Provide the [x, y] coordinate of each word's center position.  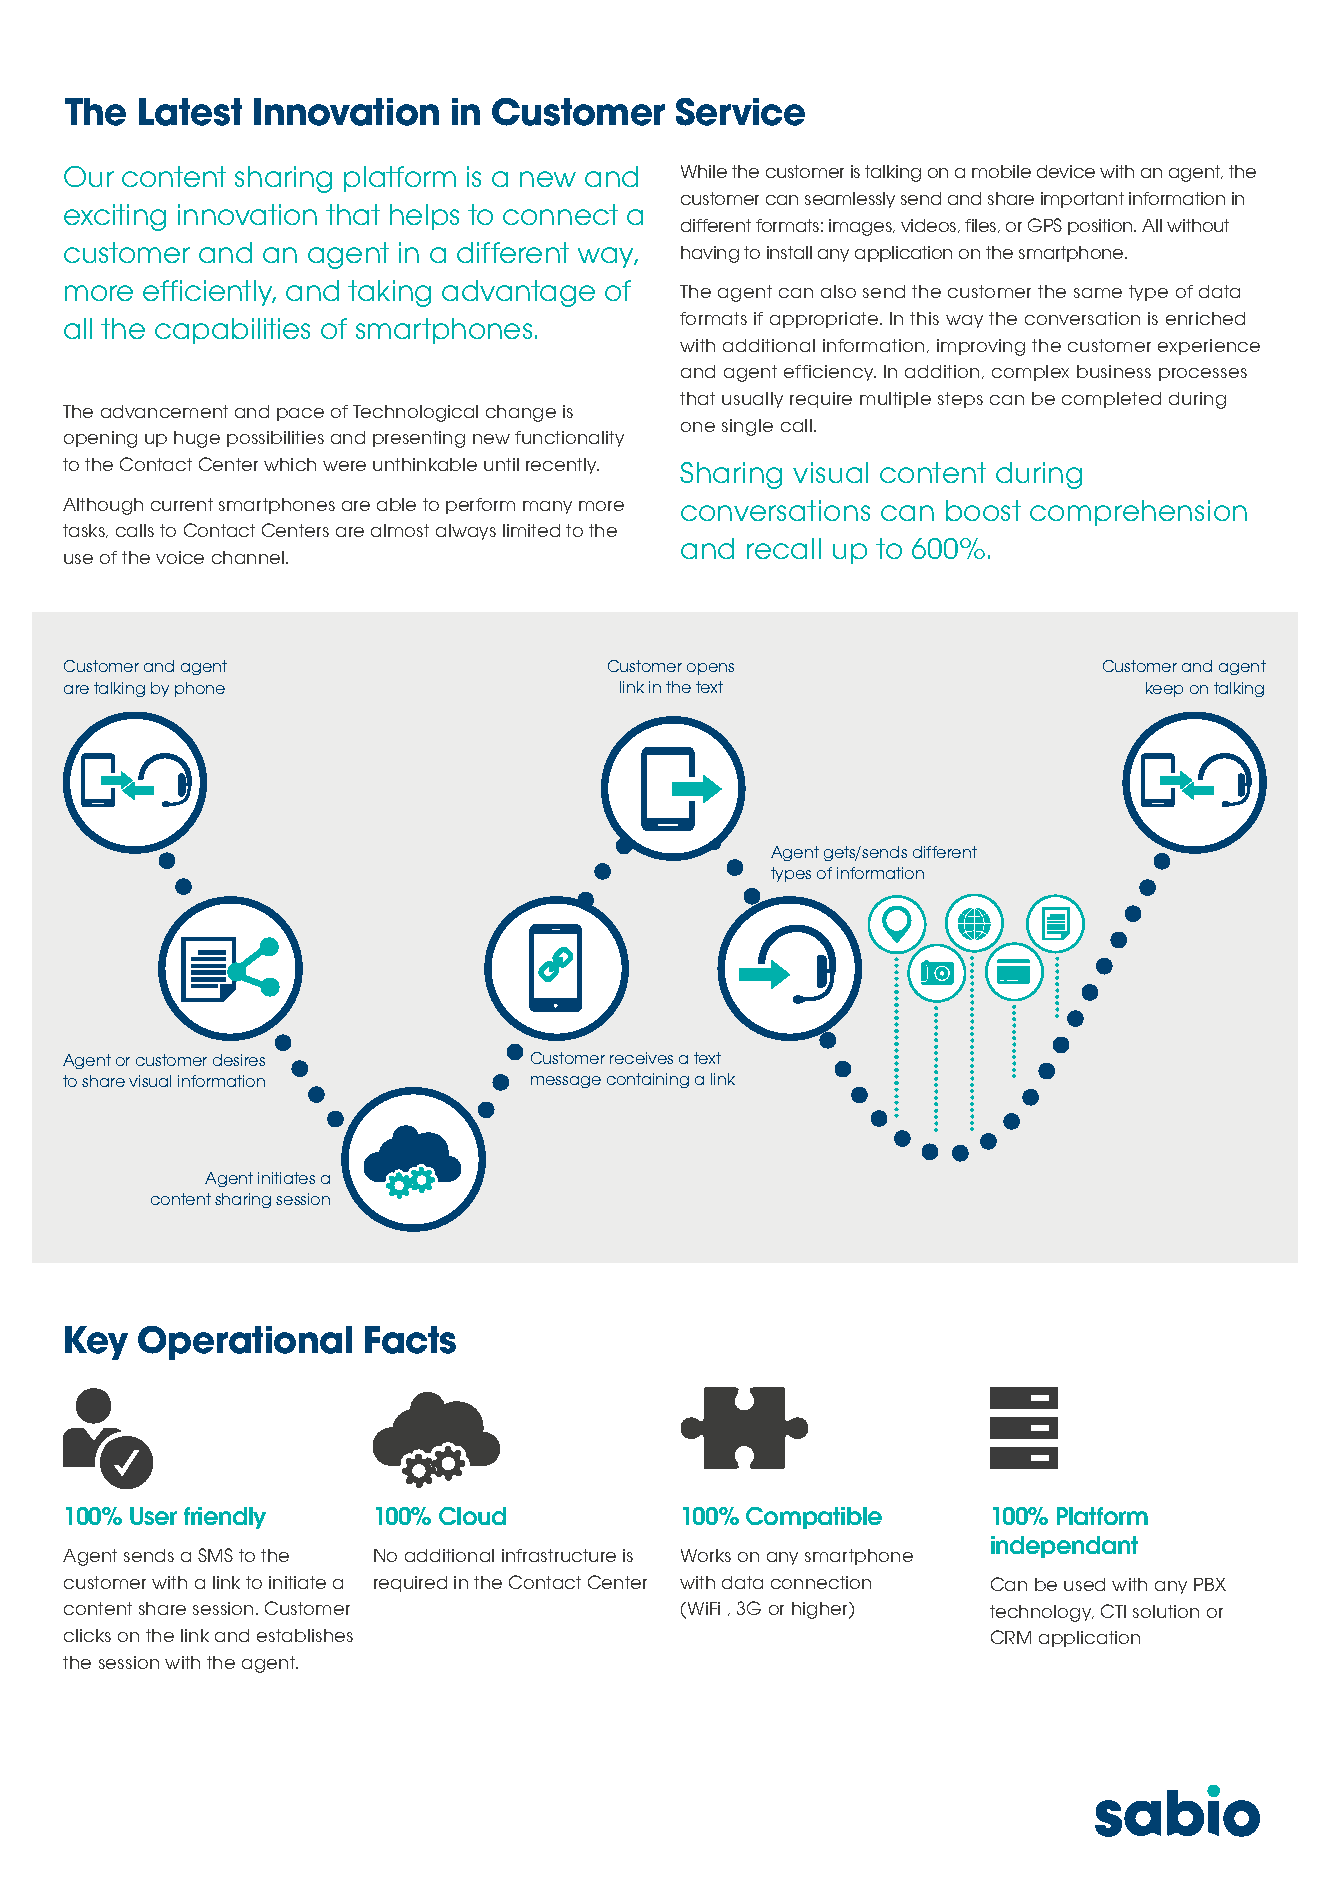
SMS [215, 1555]
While [704, 171]
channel [249, 557]
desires [239, 1060]
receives [641, 1058]
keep [1164, 689]
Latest [190, 112]
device [1066, 171]
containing [648, 1080]
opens [710, 669]
